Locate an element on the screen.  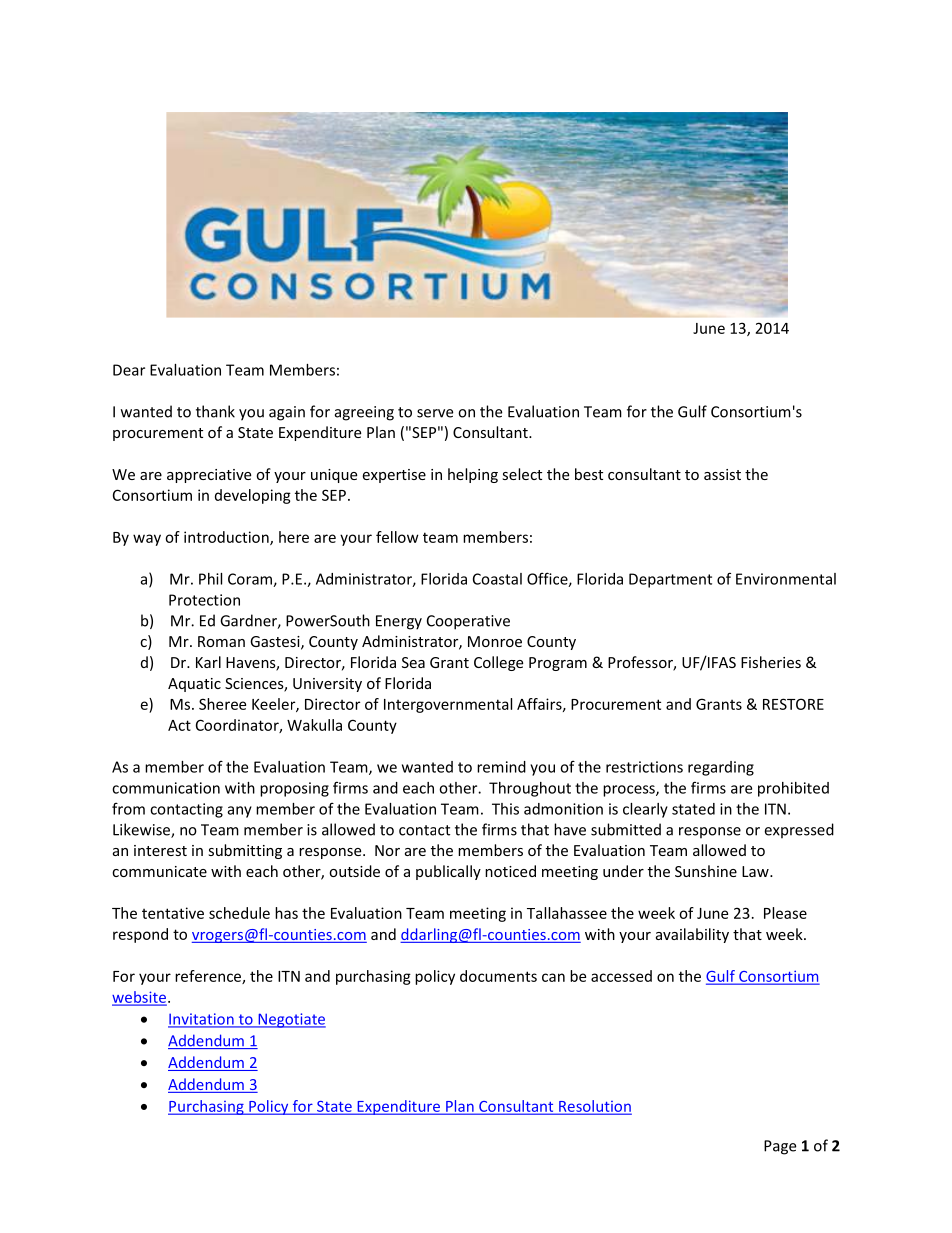
serve is located at coordinates (435, 413).
